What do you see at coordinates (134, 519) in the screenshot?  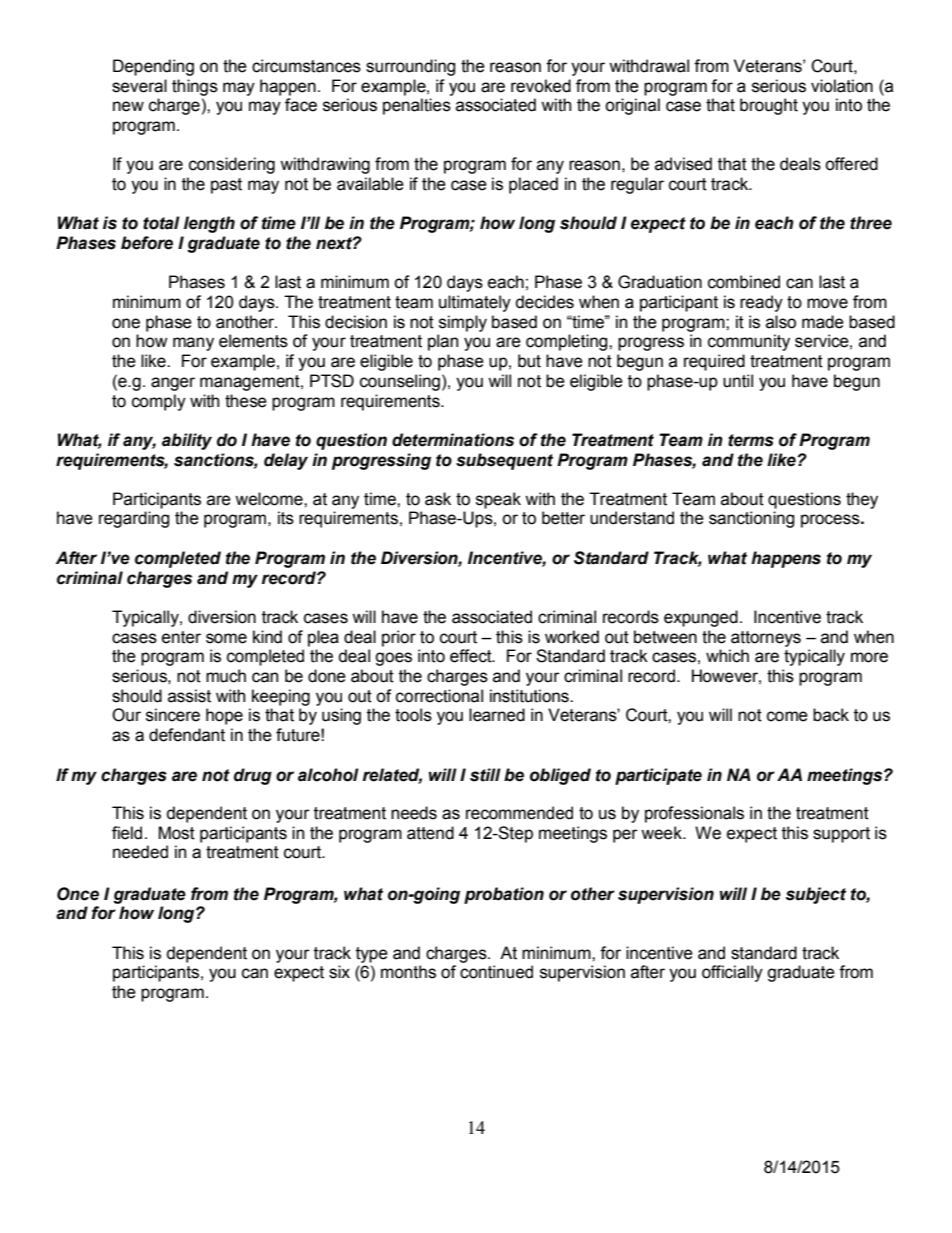 I see `regarding` at bounding box center [134, 519].
